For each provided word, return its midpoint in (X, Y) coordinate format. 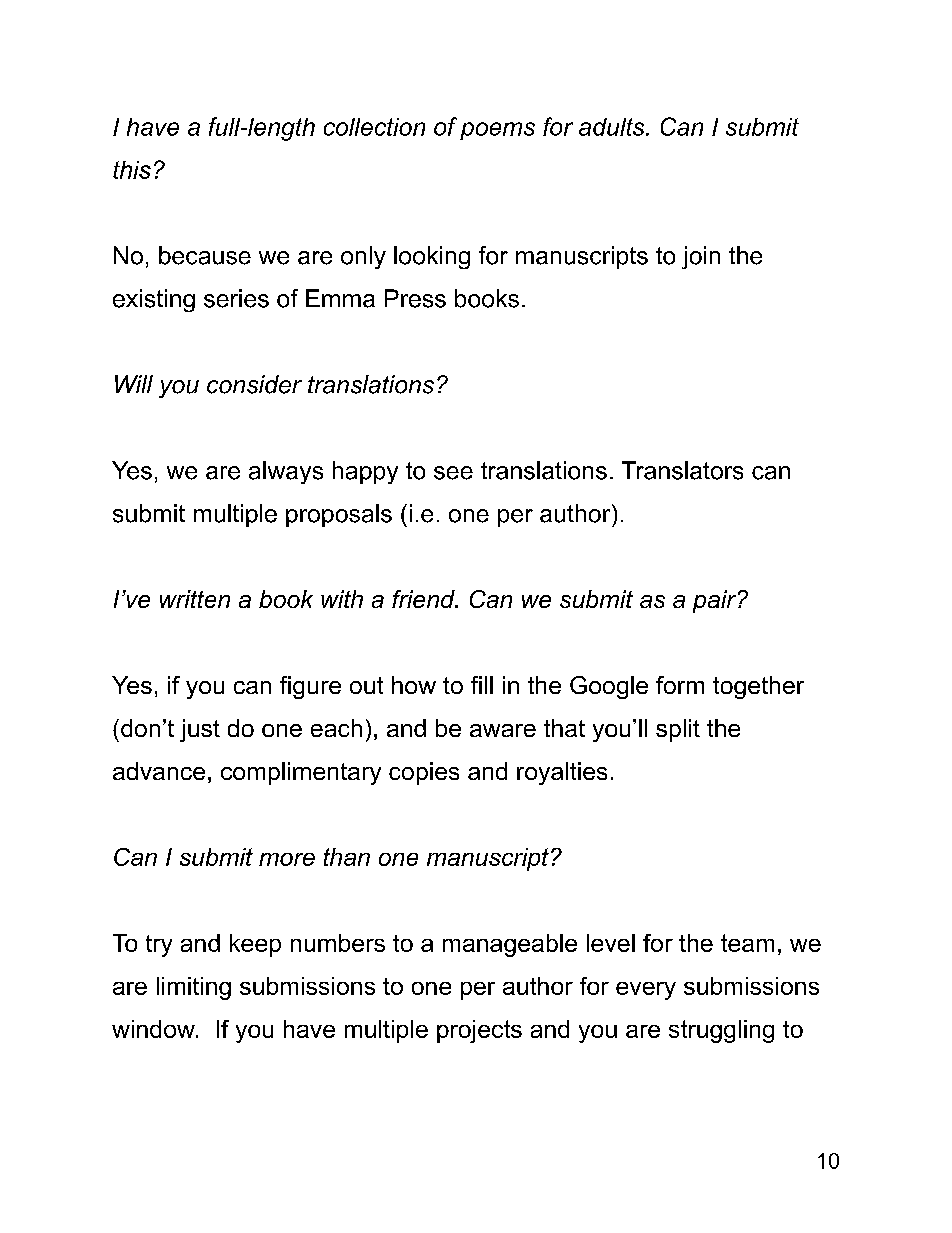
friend (424, 599)
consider (254, 384)
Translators (682, 470)
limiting (194, 988)
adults (613, 127)
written (195, 599)
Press (415, 298)
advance (159, 771)
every (646, 991)
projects (479, 1031)
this (132, 170)
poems (497, 131)
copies (424, 773)
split (678, 730)
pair (716, 601)
